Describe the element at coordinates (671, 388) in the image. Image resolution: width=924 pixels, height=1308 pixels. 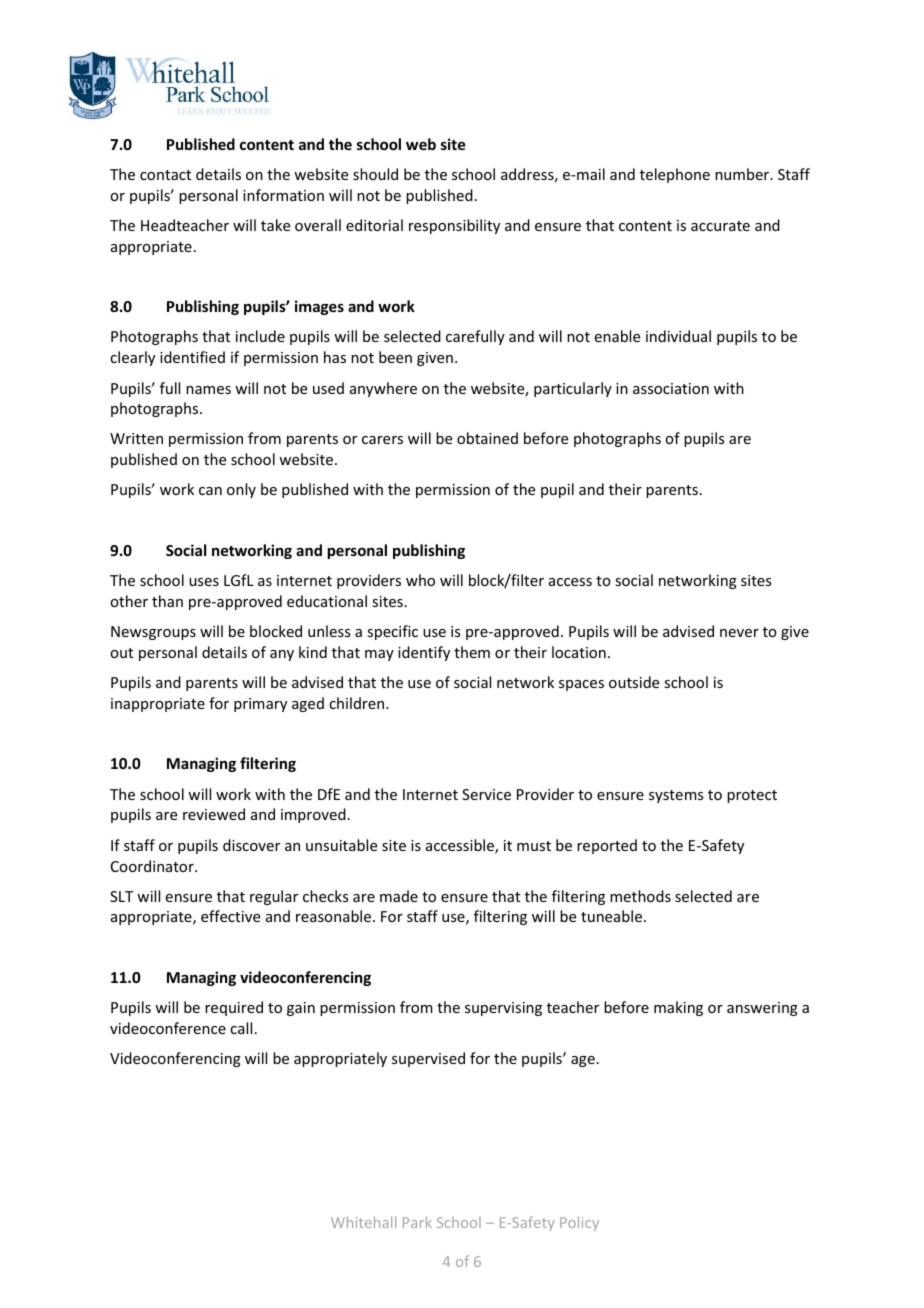
I see `association` at that location.
